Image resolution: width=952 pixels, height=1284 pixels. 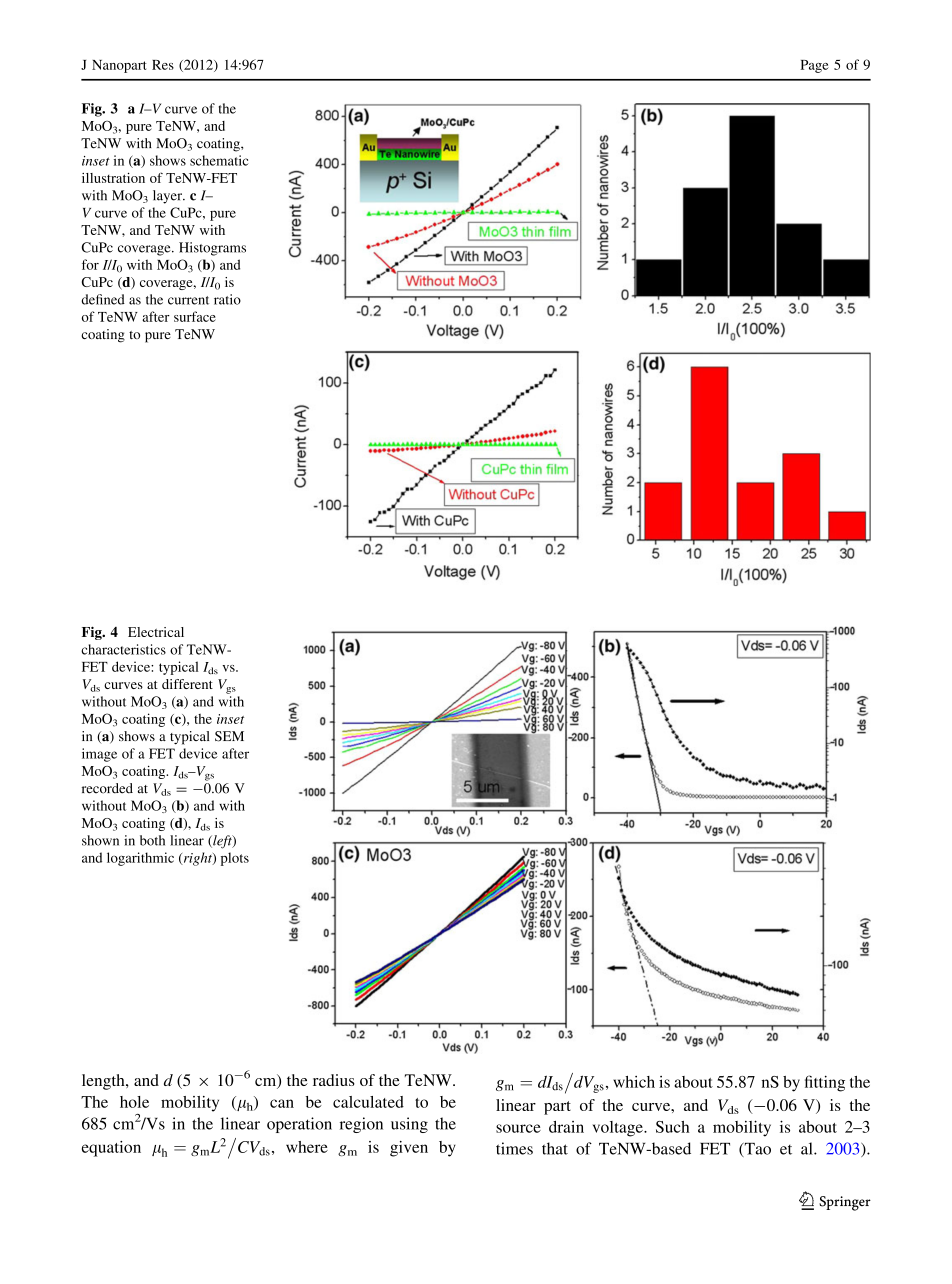 I want to click on Page, so click(x=815, y=66).
